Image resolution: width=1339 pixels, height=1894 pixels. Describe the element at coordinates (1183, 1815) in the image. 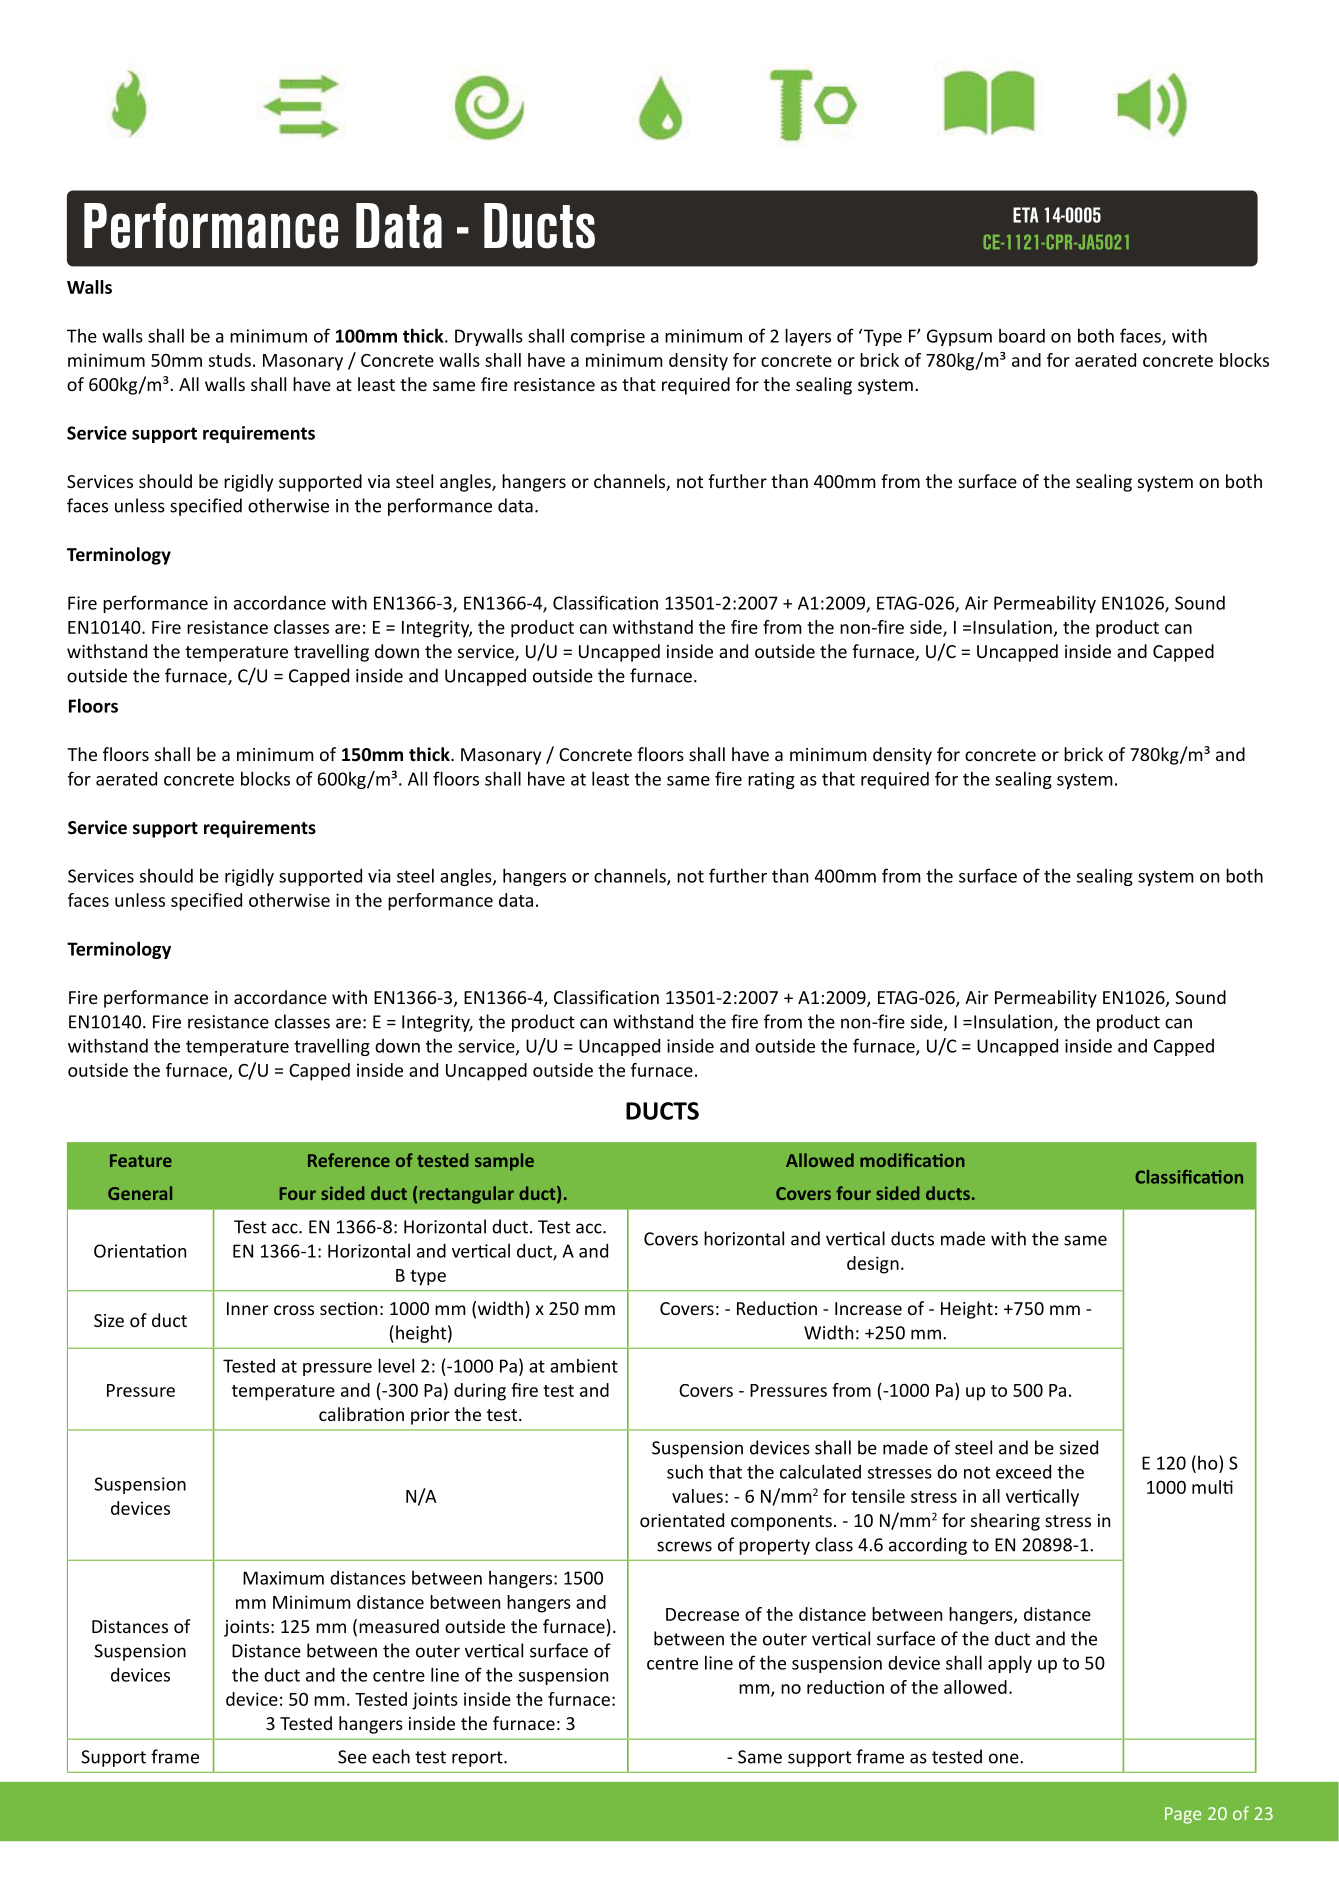

I see `Page` at that location.
